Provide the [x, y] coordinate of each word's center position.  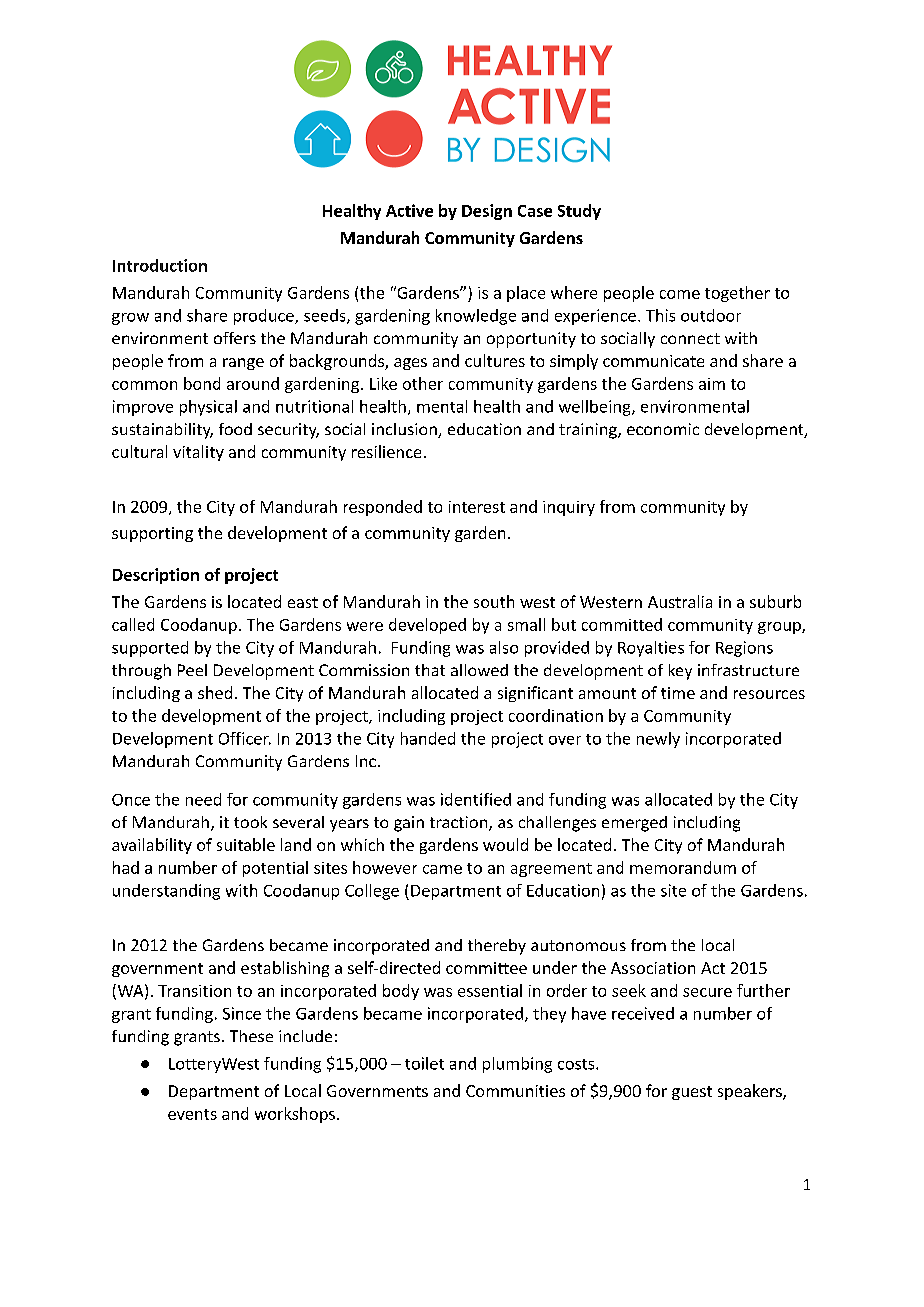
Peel [192, 670]
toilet [424, 1063]
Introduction [160, 265]
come [680, 294]
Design [487, 212]
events [192, 1114]
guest [692, 1093]
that [430, 670]
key [680, 672]
